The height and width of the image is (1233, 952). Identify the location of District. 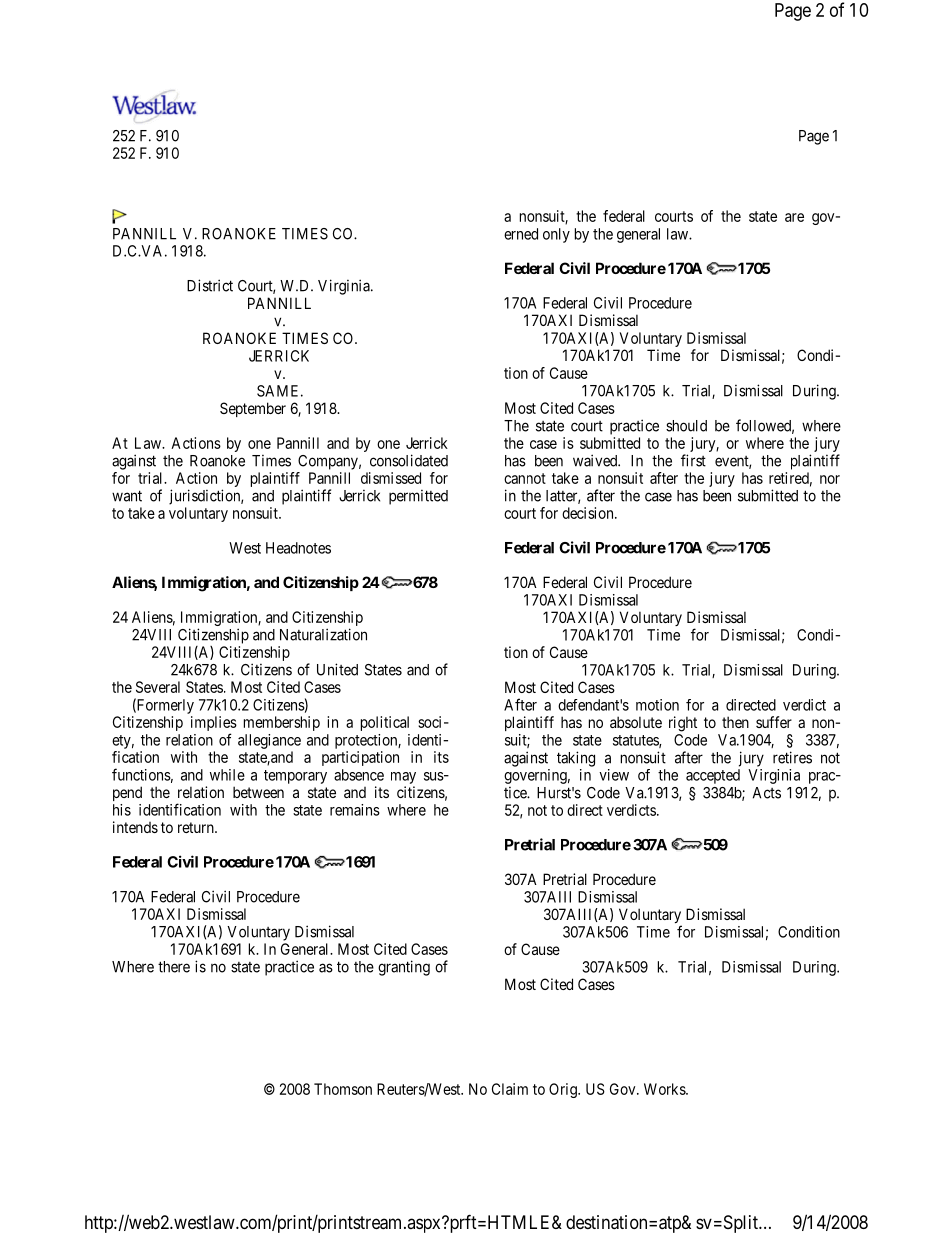
(210, 285).
